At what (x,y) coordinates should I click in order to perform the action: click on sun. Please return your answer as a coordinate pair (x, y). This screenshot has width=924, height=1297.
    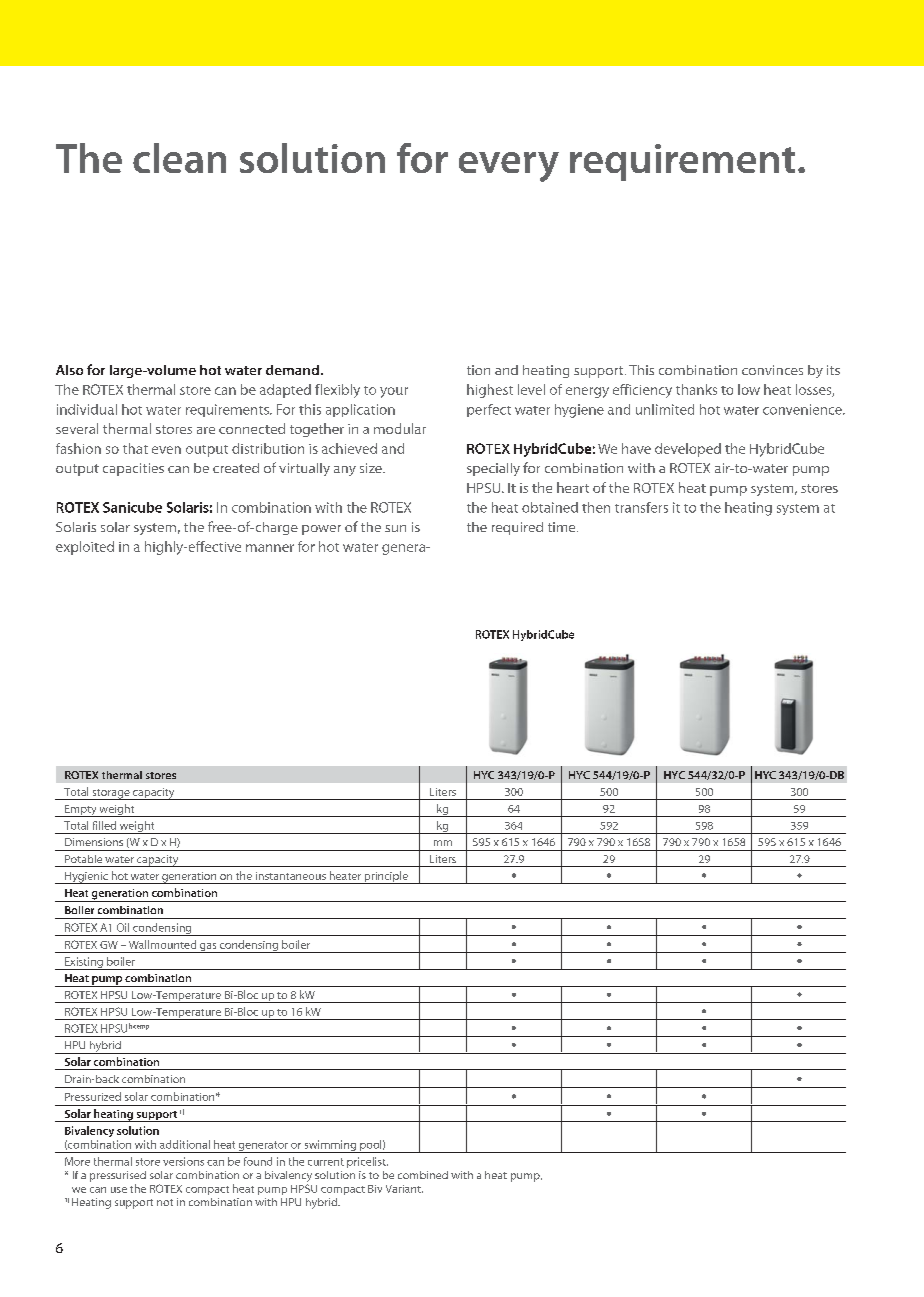
    Looking at the image, I should click on (395, 528).
